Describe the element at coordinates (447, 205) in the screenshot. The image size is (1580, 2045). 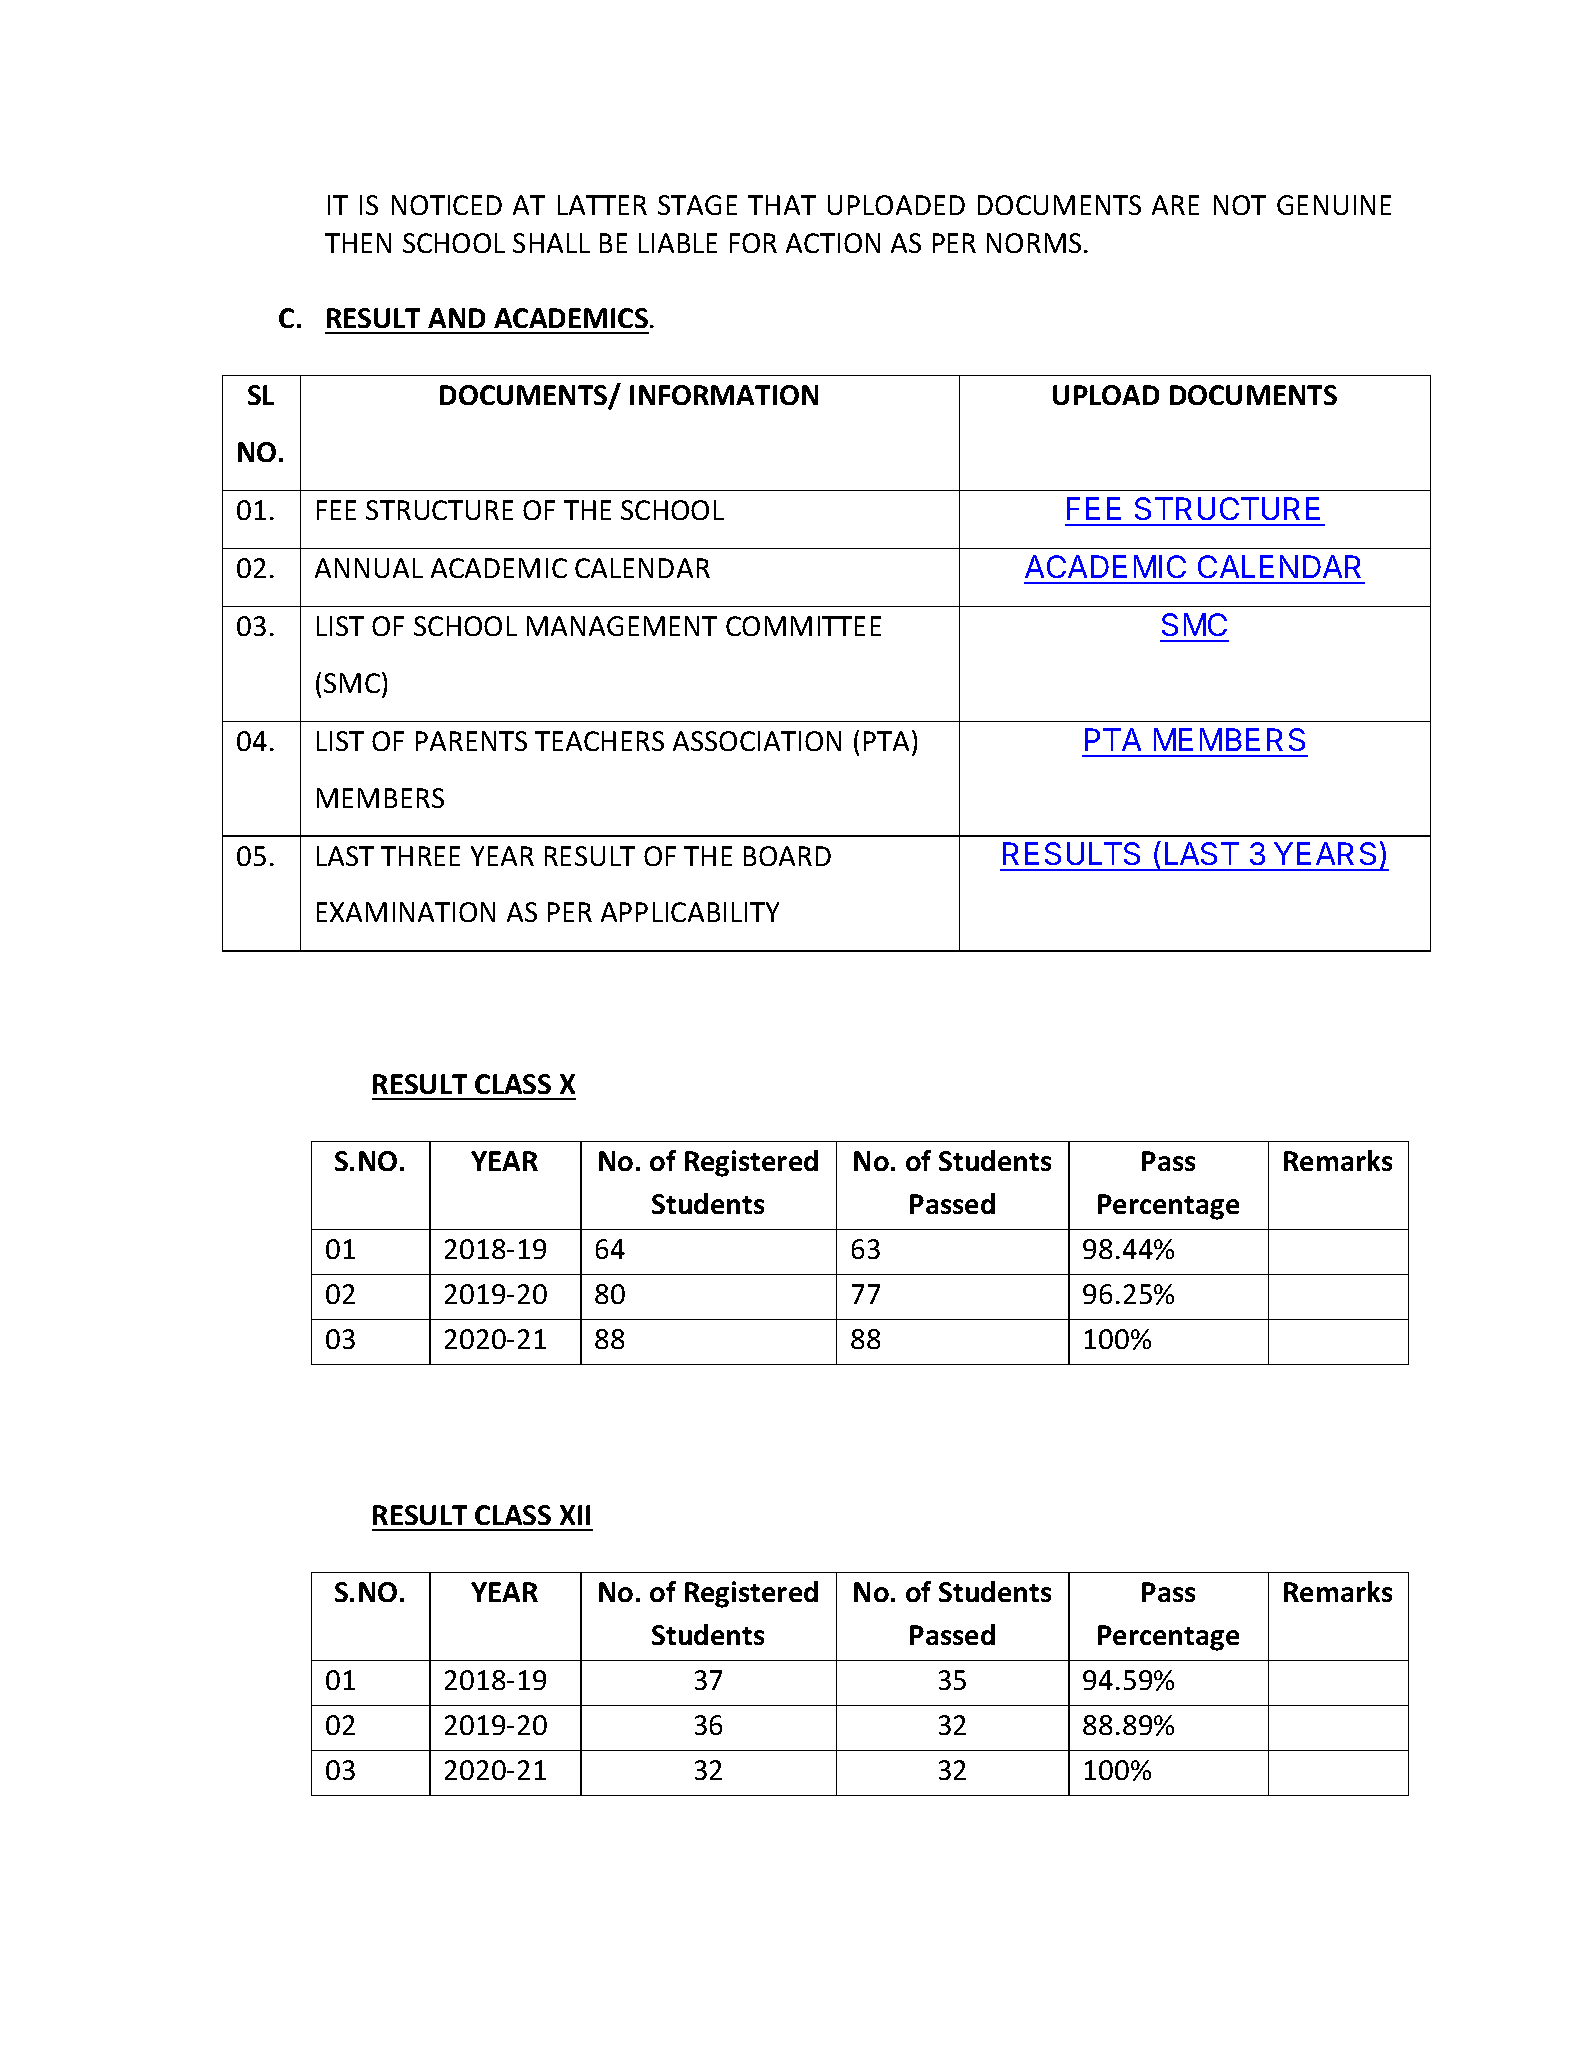
I see `NOTICED` at that location.
